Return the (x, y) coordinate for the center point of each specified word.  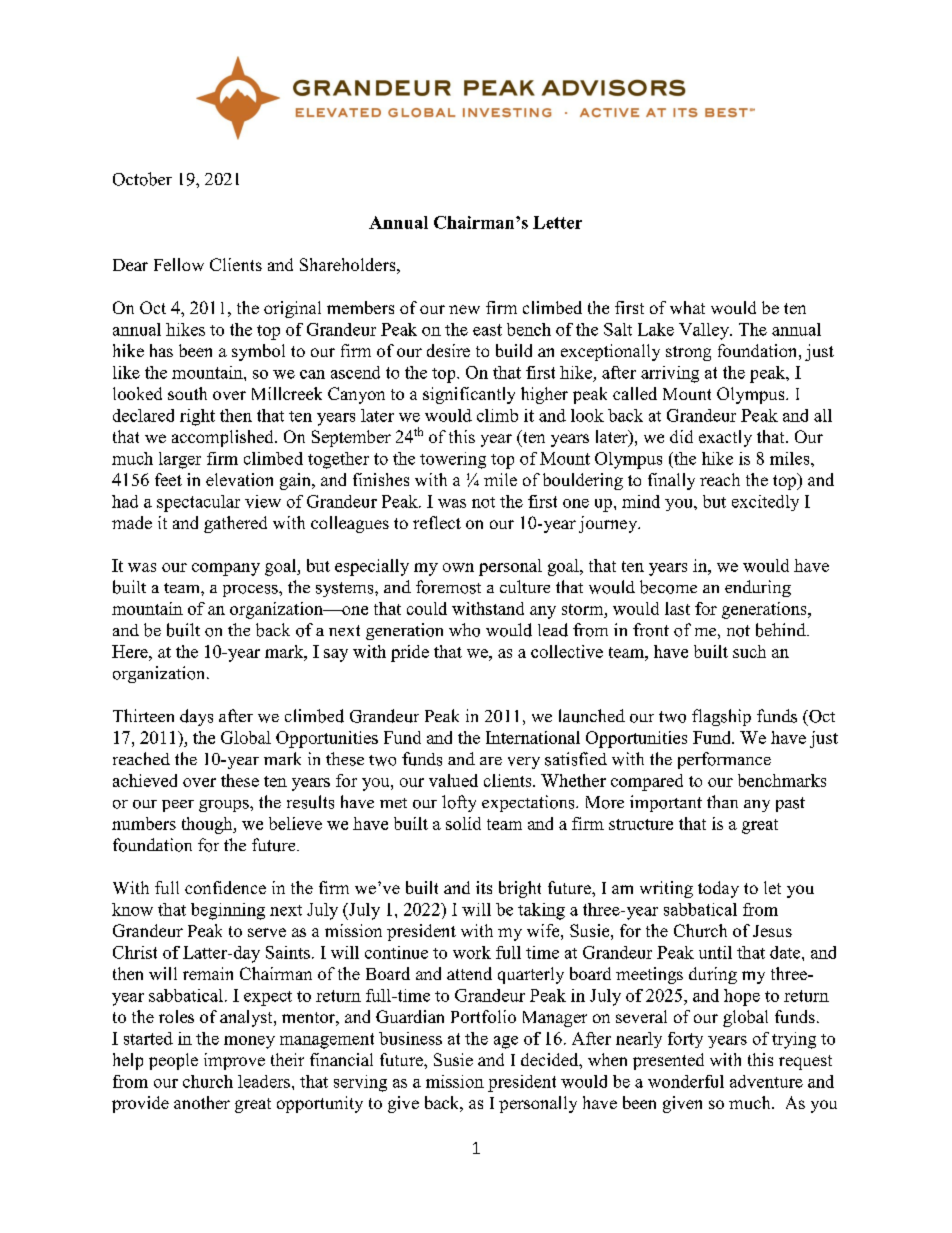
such (749, 651)
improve (234, 1061)
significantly (469, 395)
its (484, 887)
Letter (557, 222)
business (410, 1038)
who (464, 630)
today (718, 889)
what (687, 307)
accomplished (224, 438)
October (142, 179)
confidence (225, 887)
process (251, 591)
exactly (725, 438)
